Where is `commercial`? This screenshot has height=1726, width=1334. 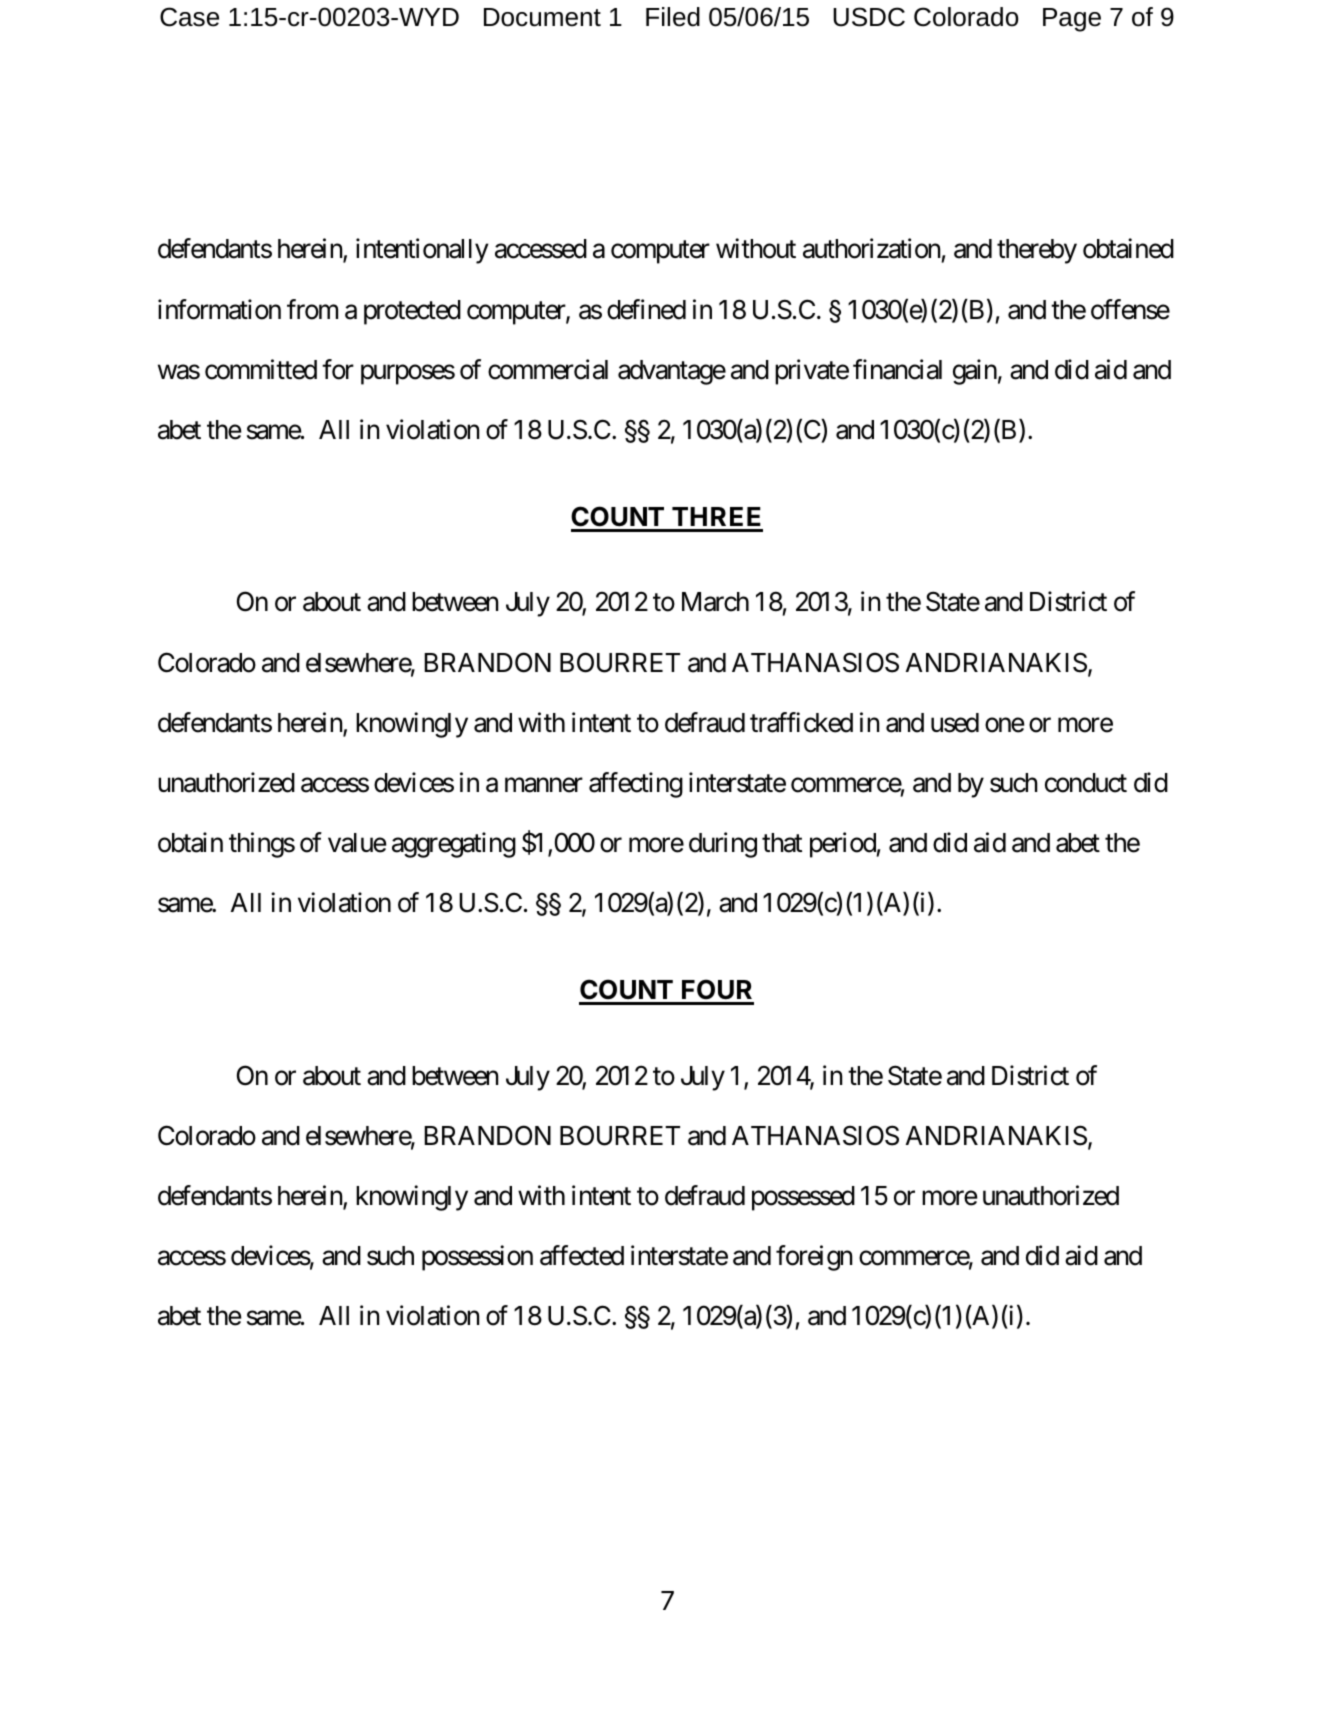
commercial is located at coordinates (548, 369).
